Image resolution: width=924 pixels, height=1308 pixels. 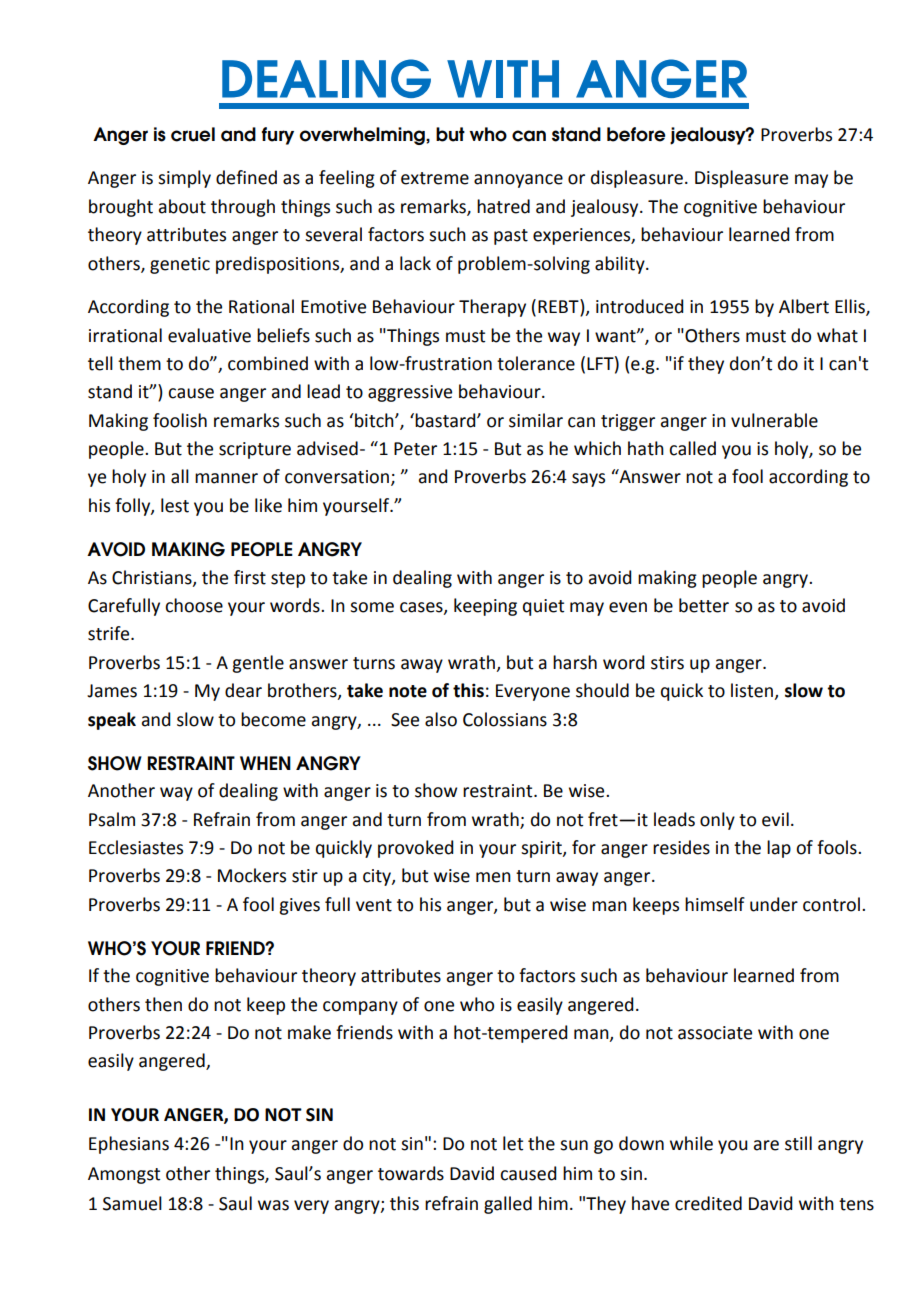 What do you see at coordinates (505, 719) in the document?
I see `Colossians` at bounding box center [505, 719].
